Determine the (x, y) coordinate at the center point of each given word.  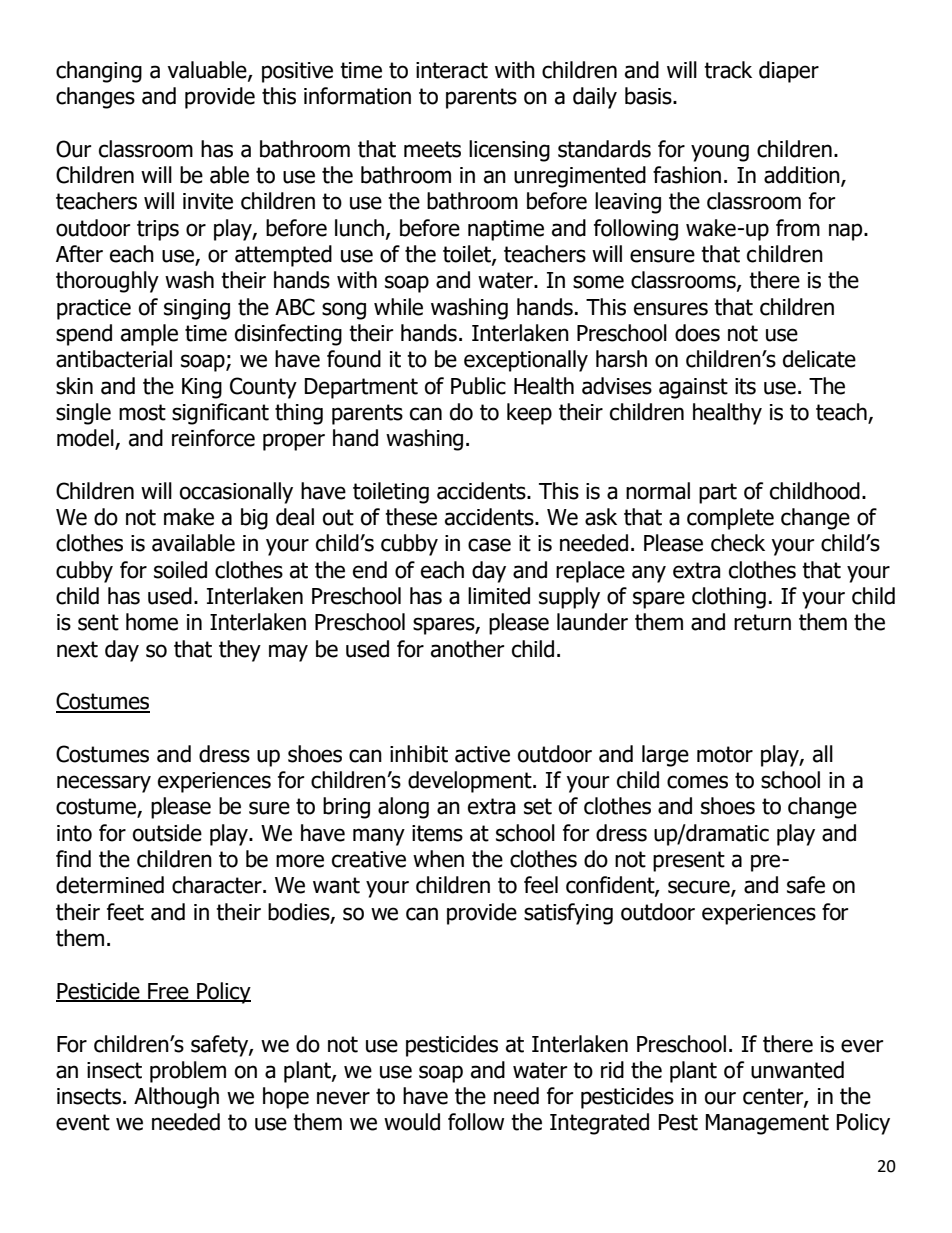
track (728, 70)
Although (176, 1098)
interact (452, 70)
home (152, 622)
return (762, 622)
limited (499, 596)
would (412, 1122)
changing (99, 72)
